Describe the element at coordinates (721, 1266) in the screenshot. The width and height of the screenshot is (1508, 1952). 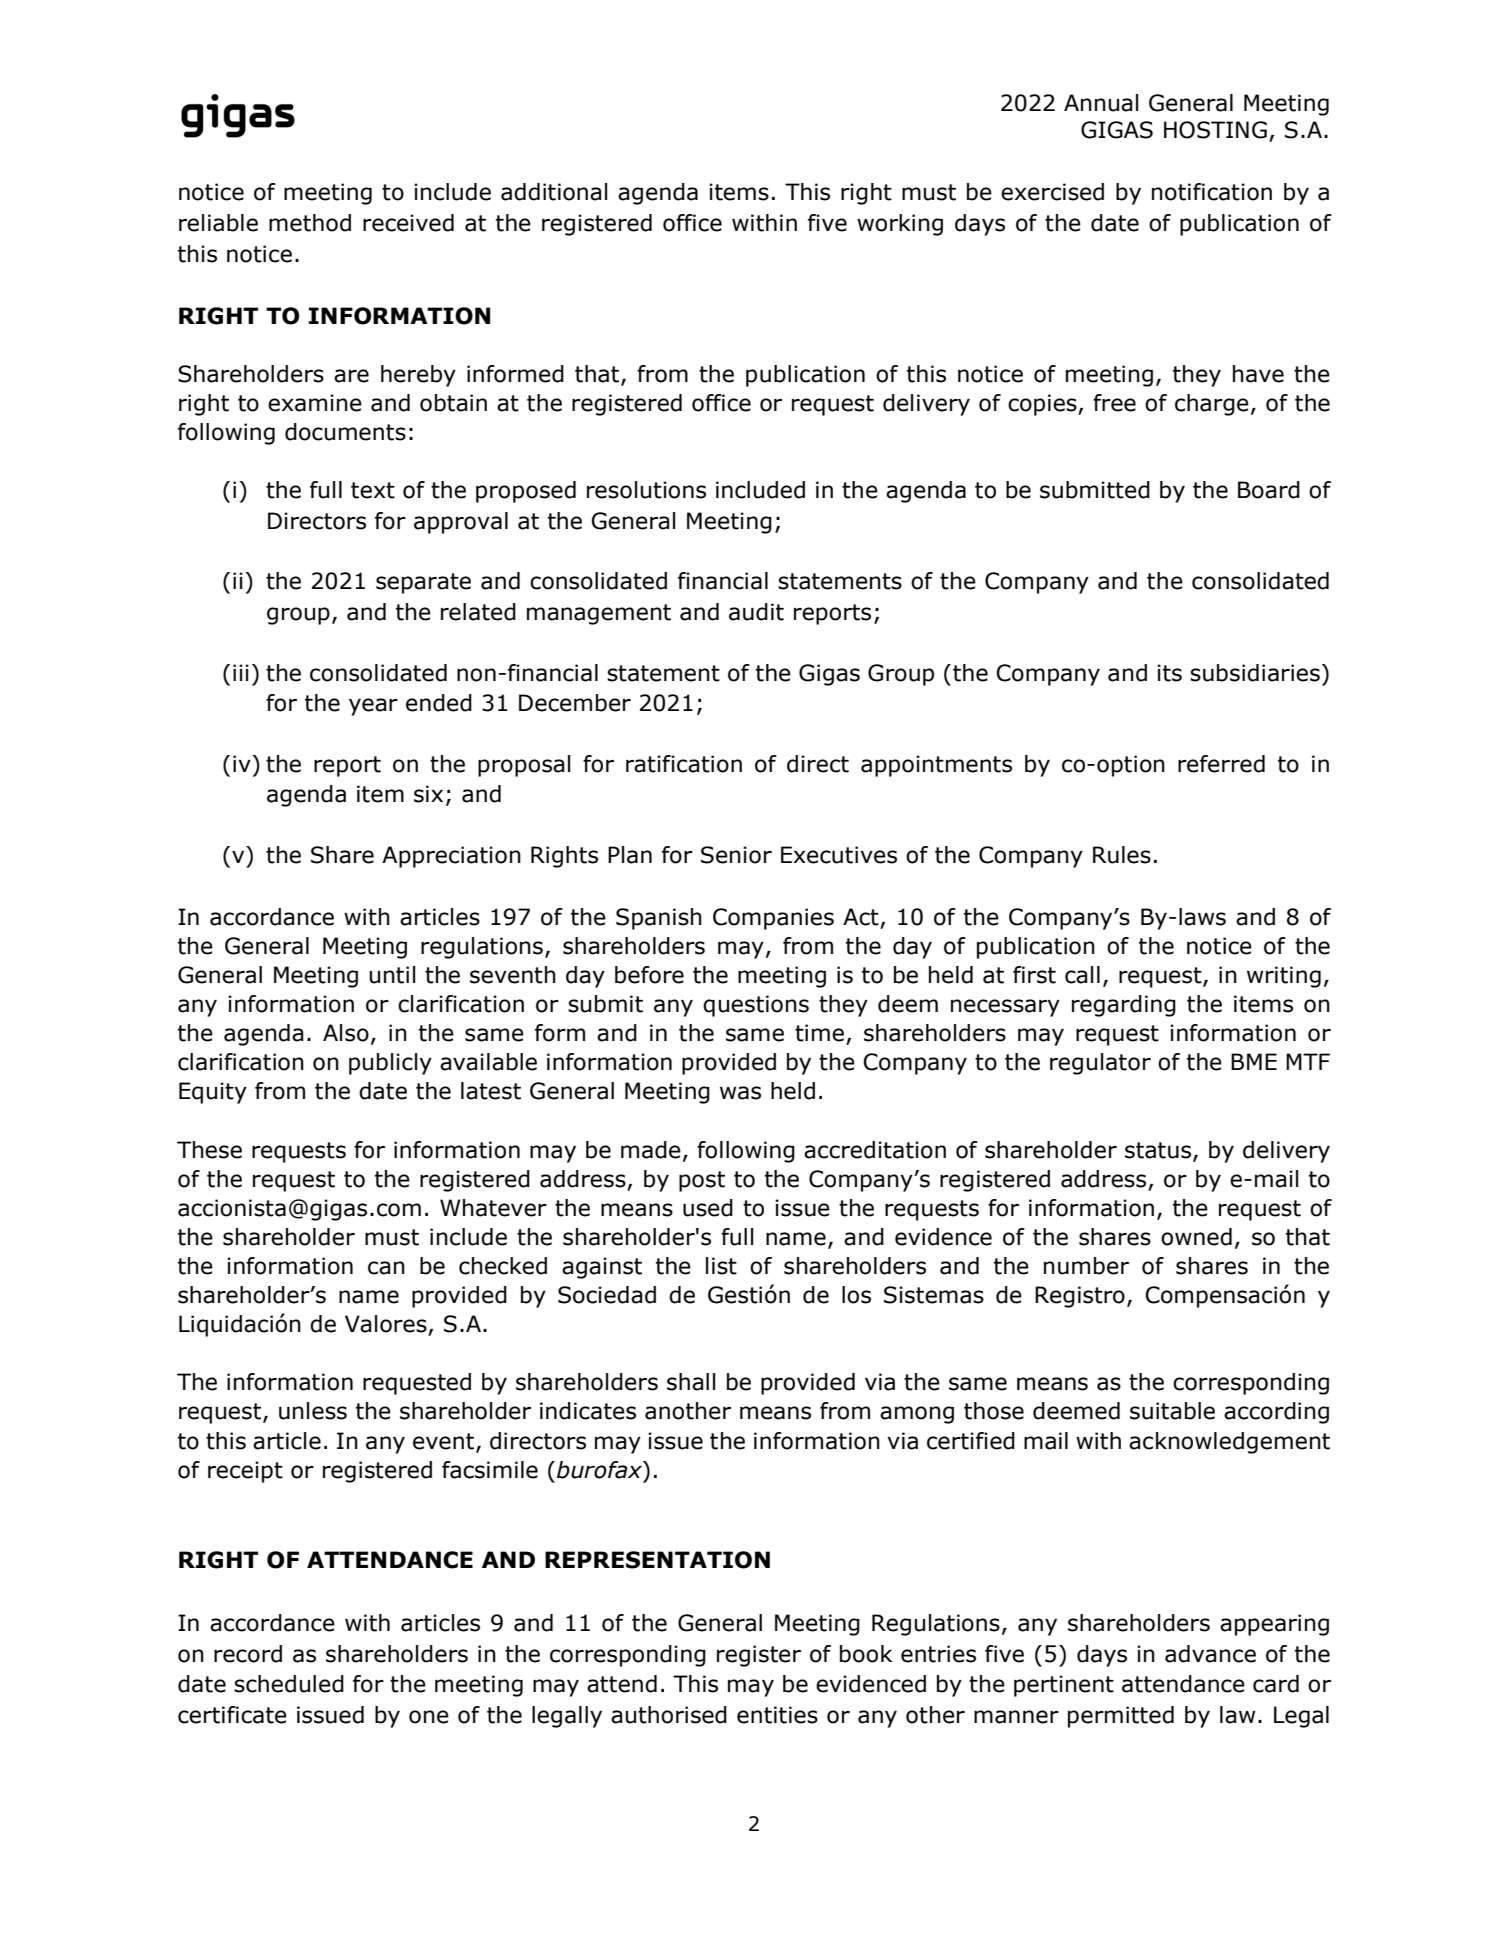
I see `list` at that location.
